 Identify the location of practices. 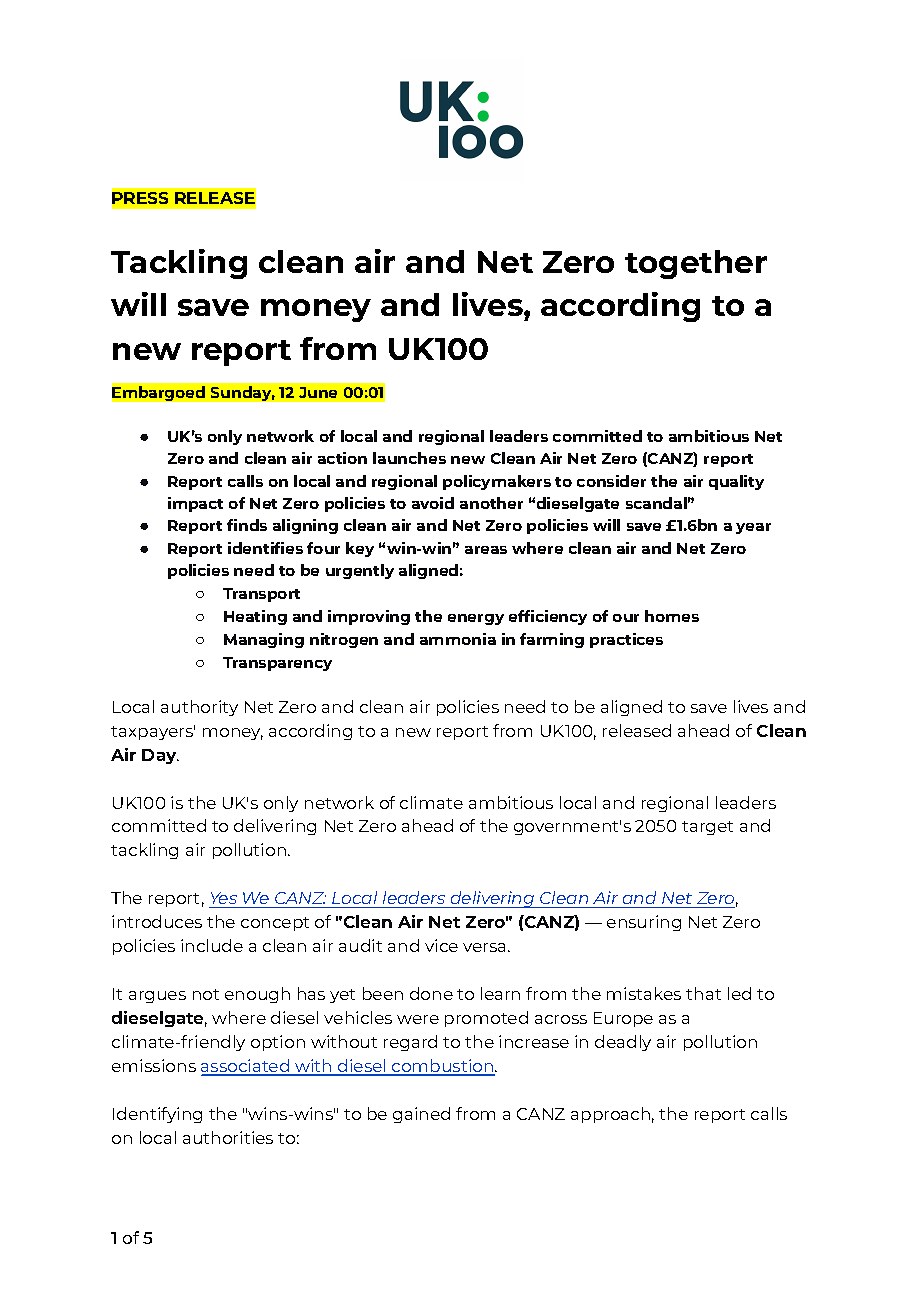
(626, 640).
